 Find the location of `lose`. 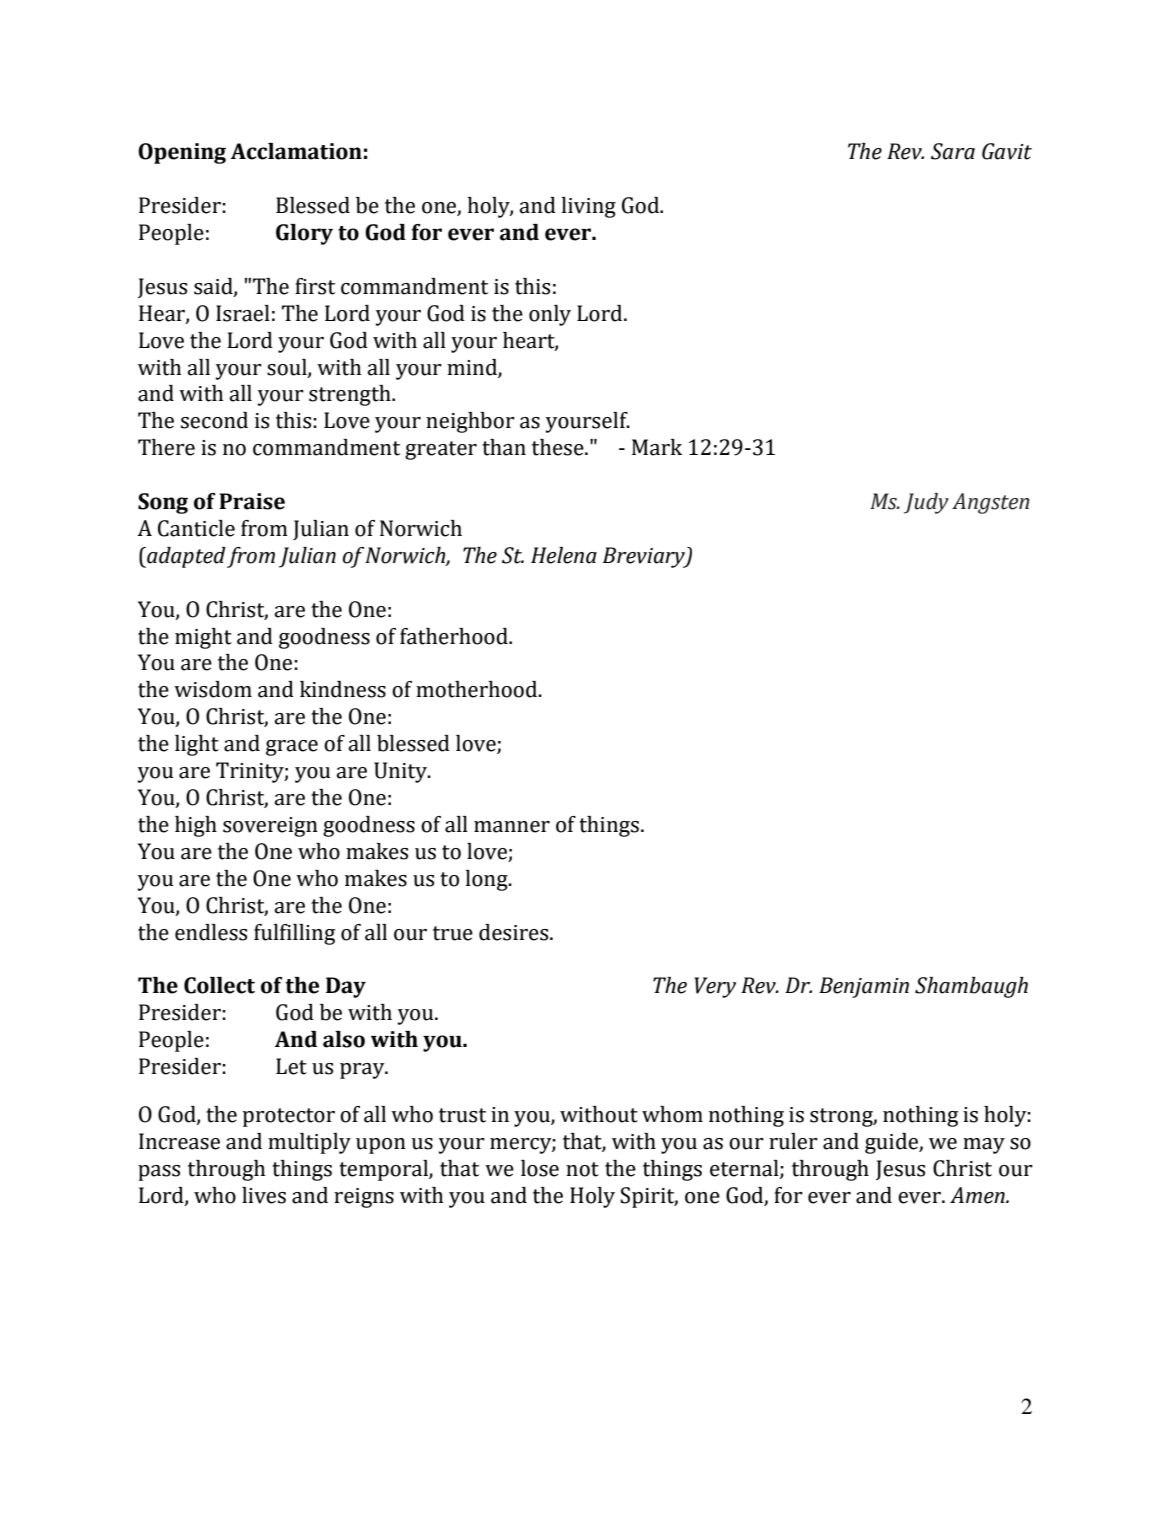

lose is located at coordinates (540, 1168).
